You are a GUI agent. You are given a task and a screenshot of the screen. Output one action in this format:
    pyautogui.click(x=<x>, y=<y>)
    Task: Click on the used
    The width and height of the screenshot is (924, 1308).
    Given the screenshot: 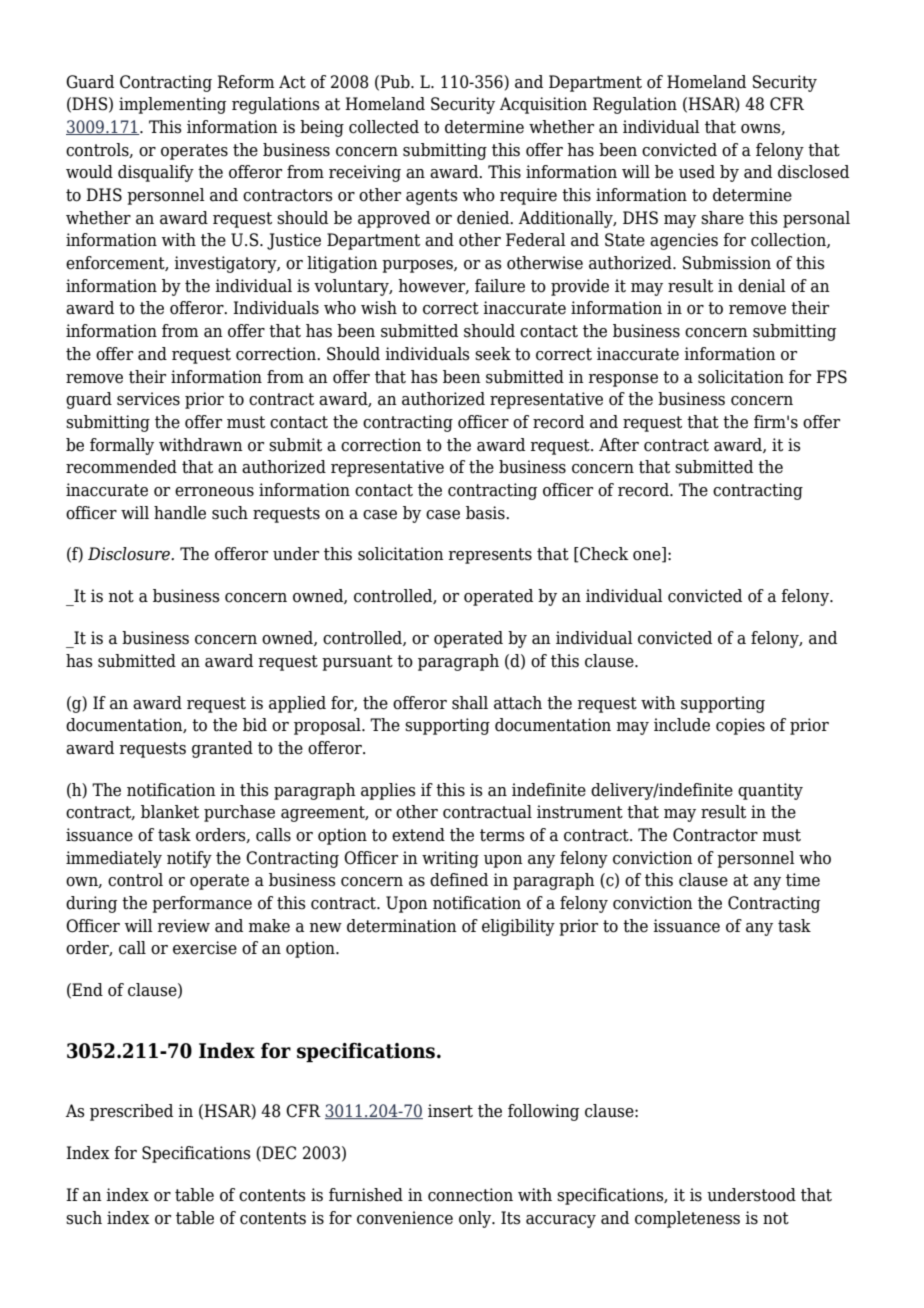 What is the action you would take?
    pyautogui.click(x=697, y=172)
